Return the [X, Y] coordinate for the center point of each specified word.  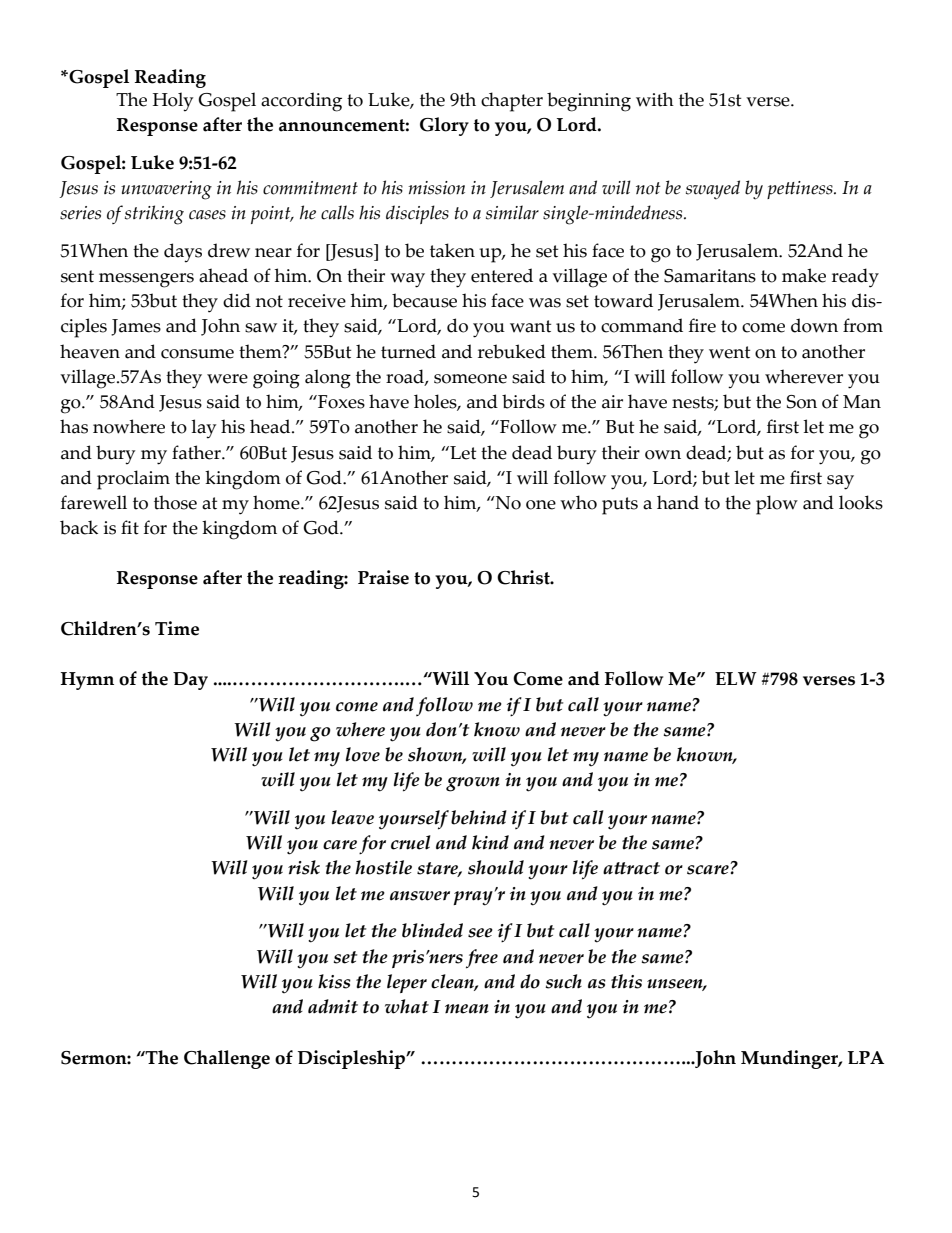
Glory [444, 126]
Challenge [227, 1059]
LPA [866, 1057]
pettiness [801, 190]
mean [467, 1009]
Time [177, 628]
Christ [524, 577]
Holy [173, 102]
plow [777, 505]
